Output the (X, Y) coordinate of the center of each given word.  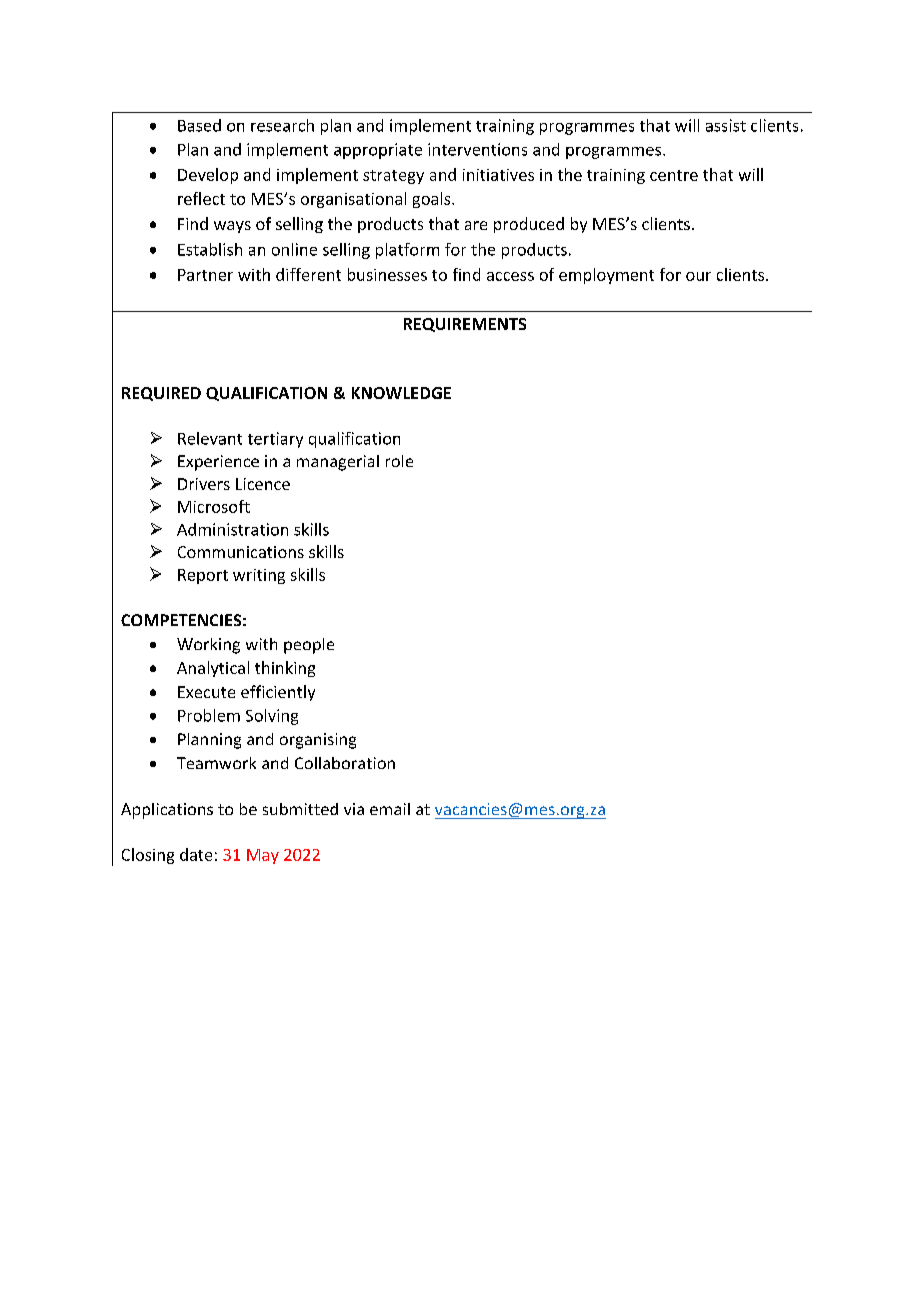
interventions (477, 149)
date (196, 854)
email (390, 809)
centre (674, 175)
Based (199, 125)
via (354, 809)
